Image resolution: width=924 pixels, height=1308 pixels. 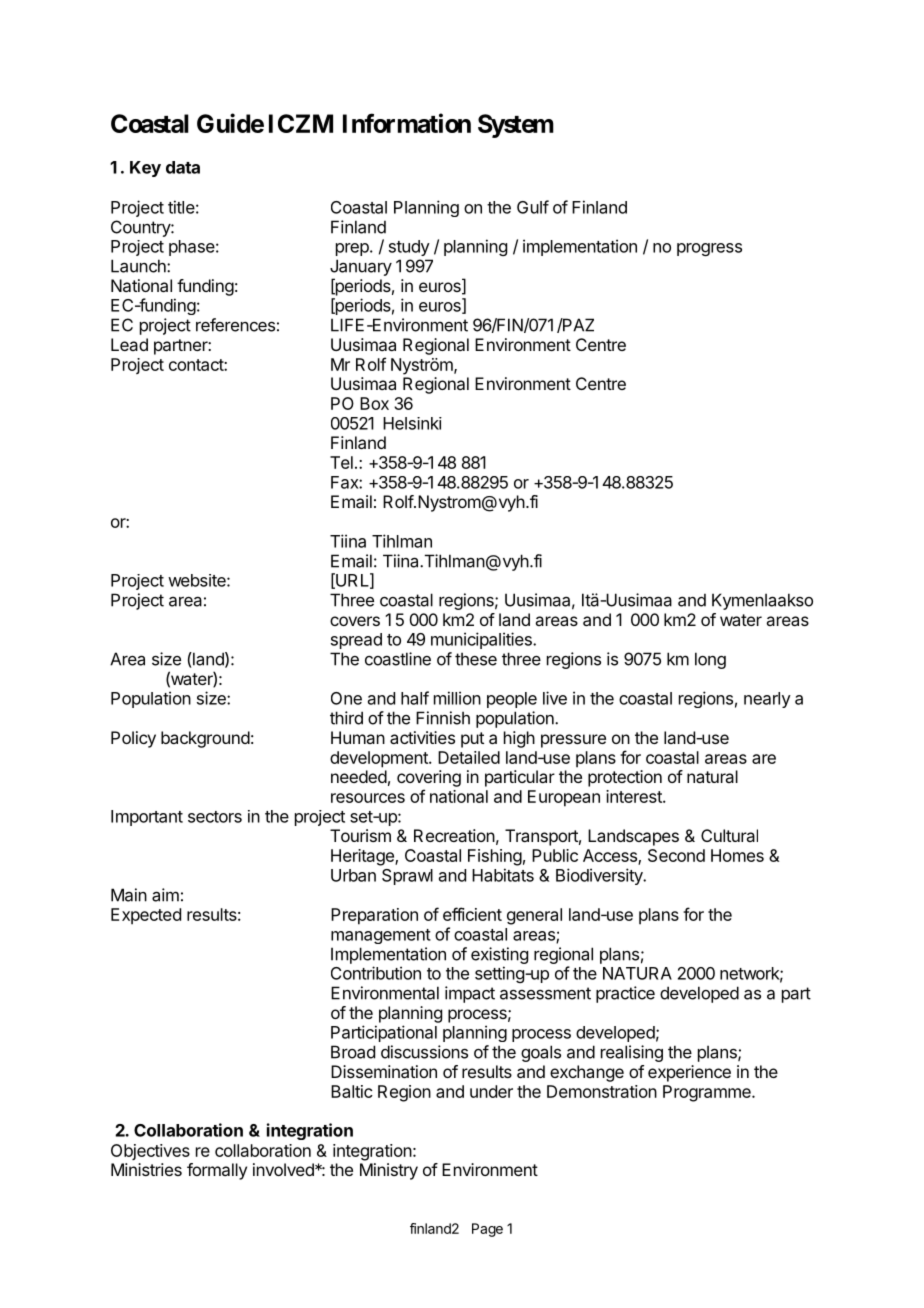 What do you see at coordinates (709, 249) in the screenshot?
I see `progress` at bounding box center [709, 249].
